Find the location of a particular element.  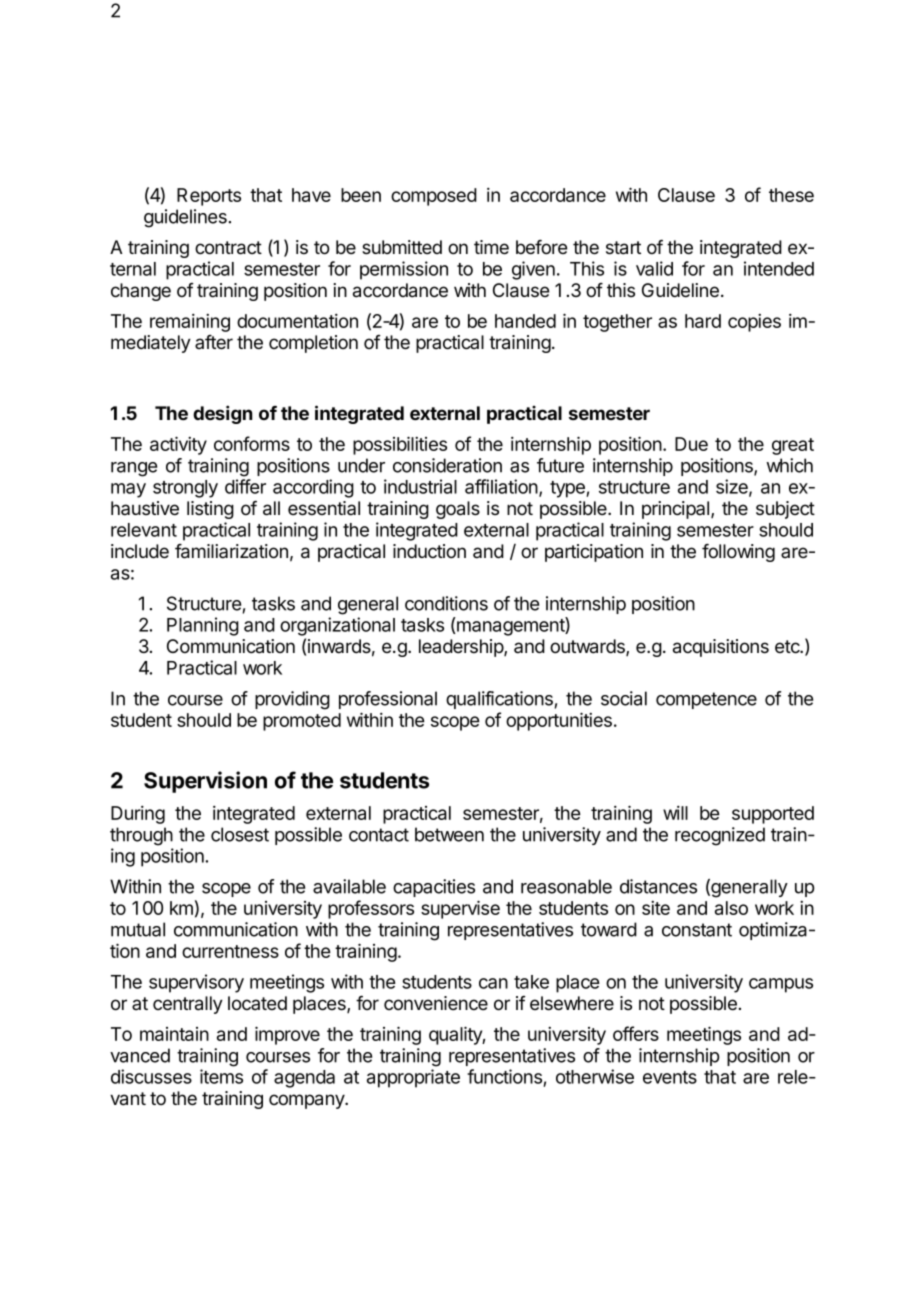

Reports is located at coordinates (209, 197).
